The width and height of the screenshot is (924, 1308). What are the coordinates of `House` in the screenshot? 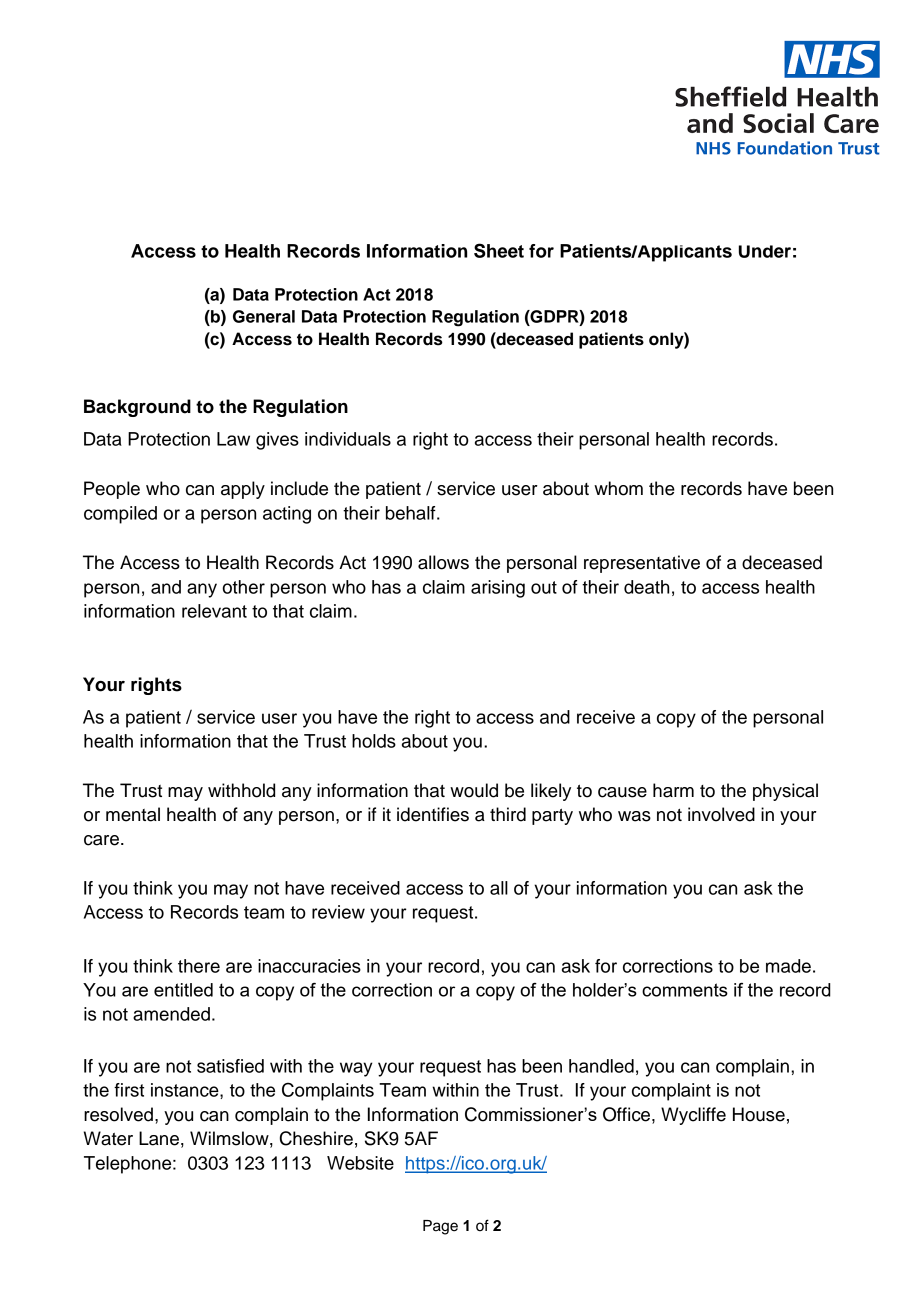 It's located at (759, 1114).
